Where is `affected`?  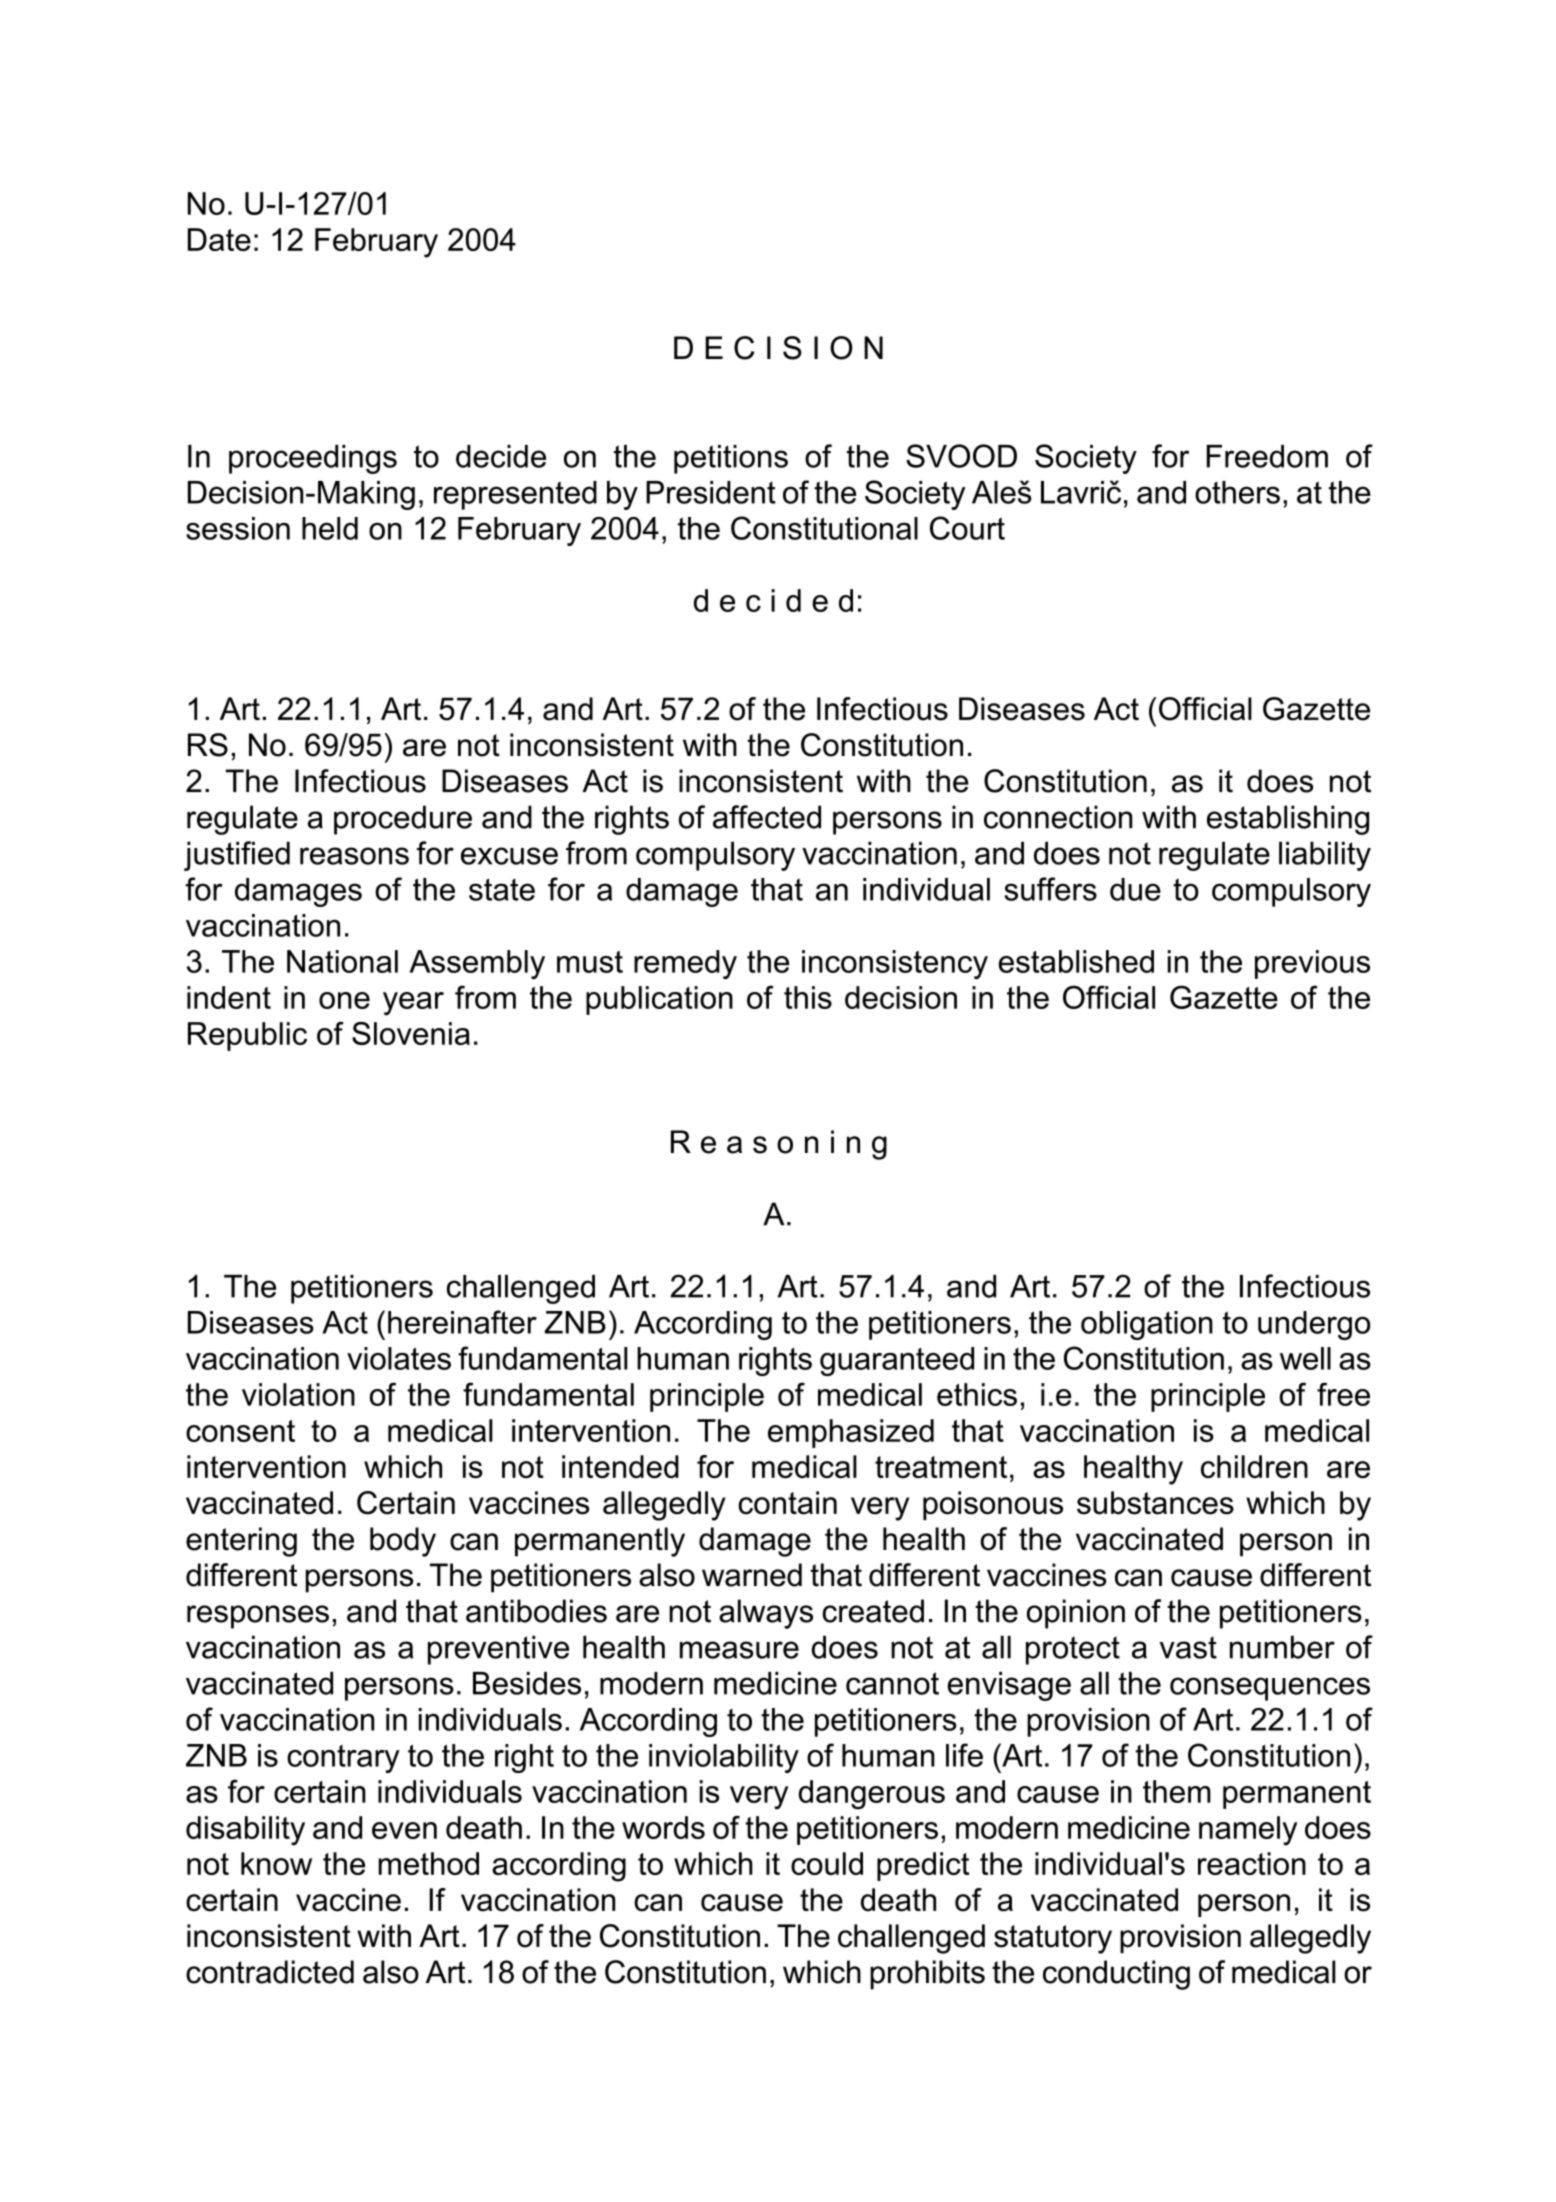
affected is located at coordinates (767, 817).
